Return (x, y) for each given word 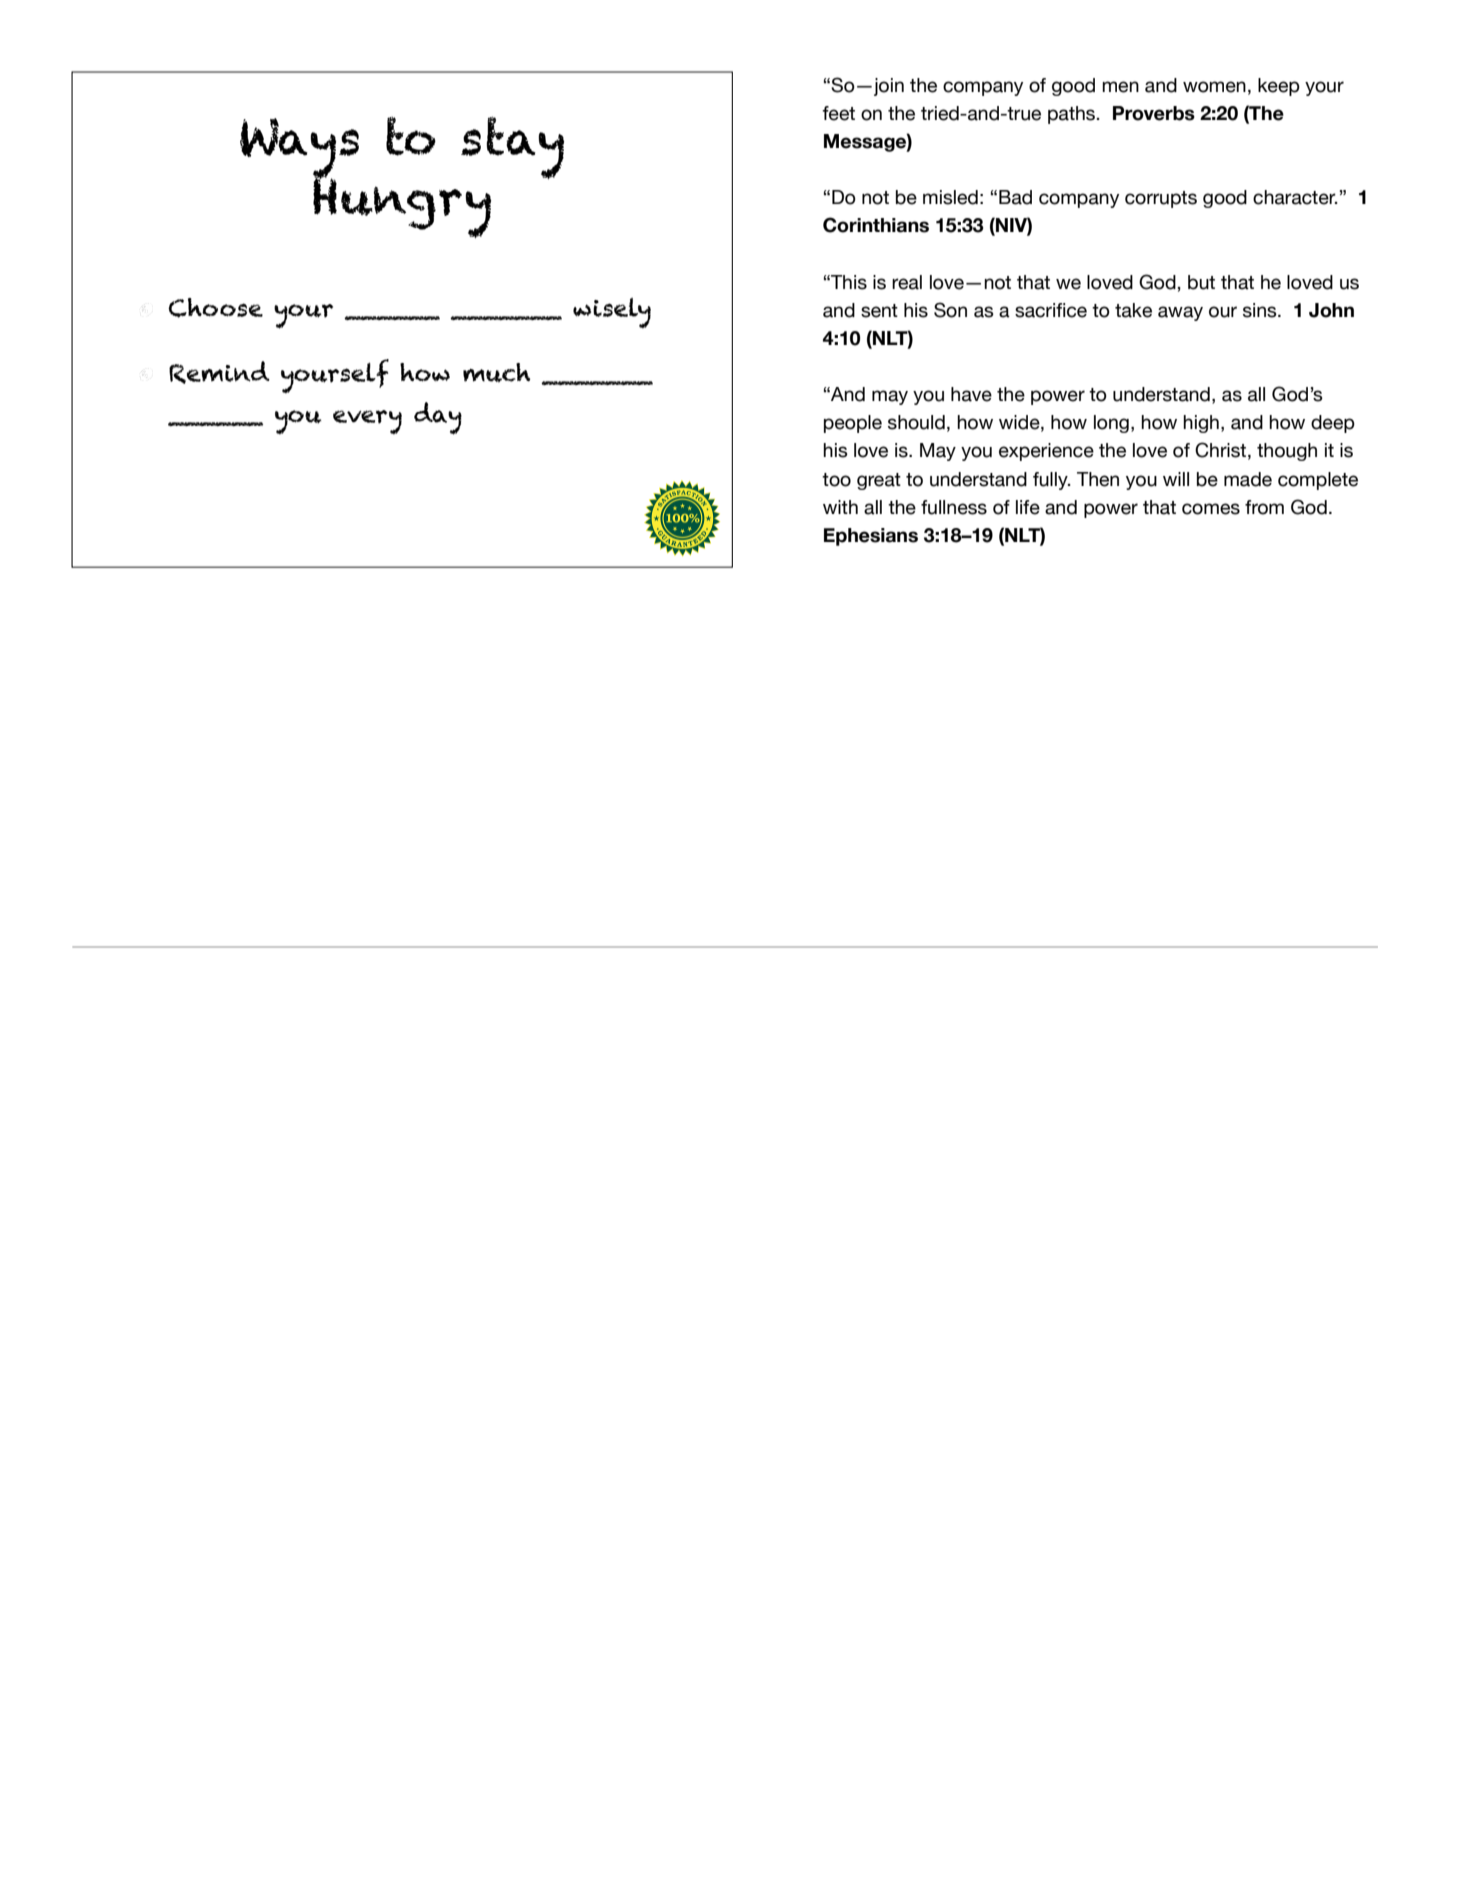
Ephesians (871, 537)
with (840, 507)
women (1214, 87)
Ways (299, 150)
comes (1211, 509)
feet (838, 113)
